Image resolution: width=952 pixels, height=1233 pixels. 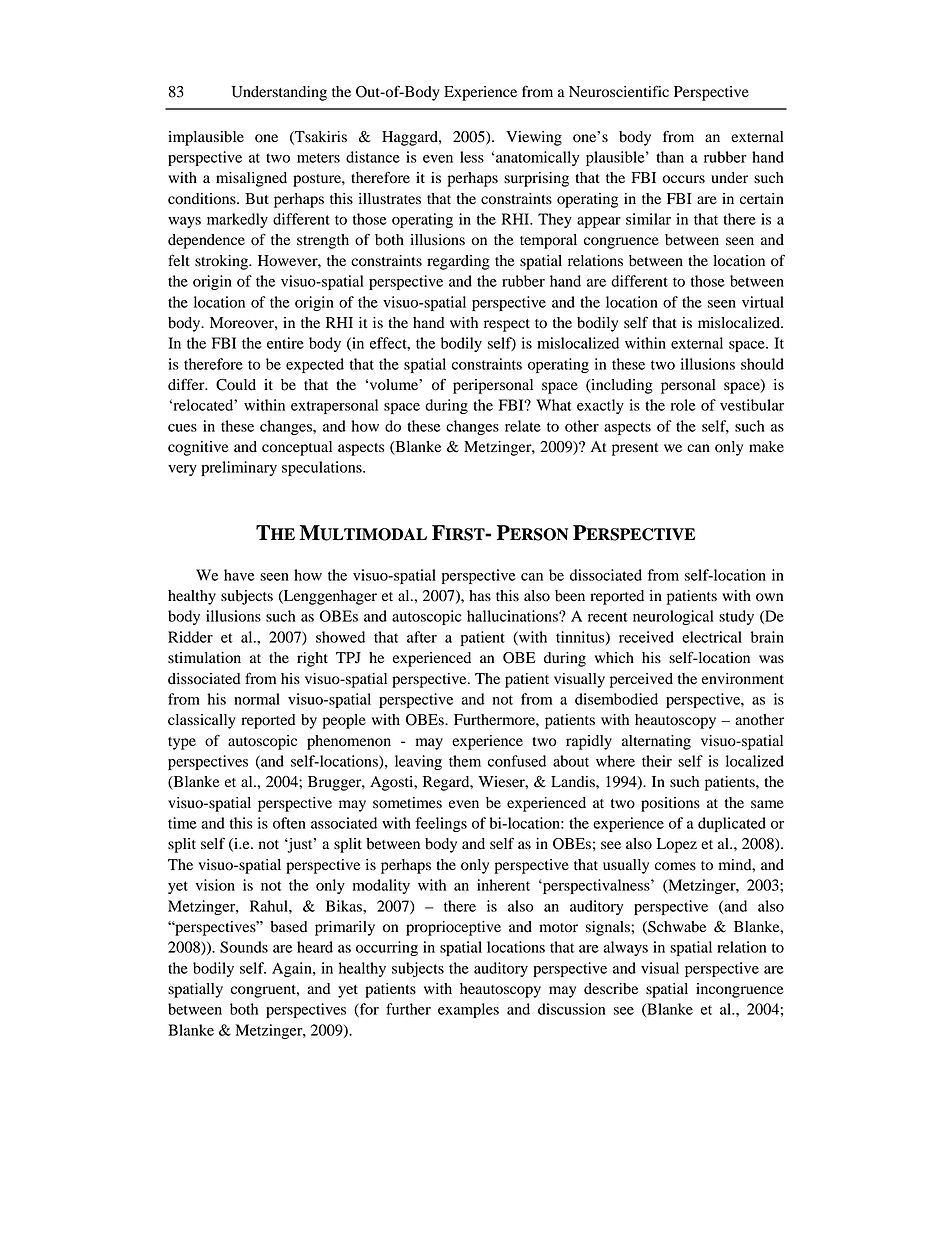 I want to click on respect, so click(x=507, y=325).
